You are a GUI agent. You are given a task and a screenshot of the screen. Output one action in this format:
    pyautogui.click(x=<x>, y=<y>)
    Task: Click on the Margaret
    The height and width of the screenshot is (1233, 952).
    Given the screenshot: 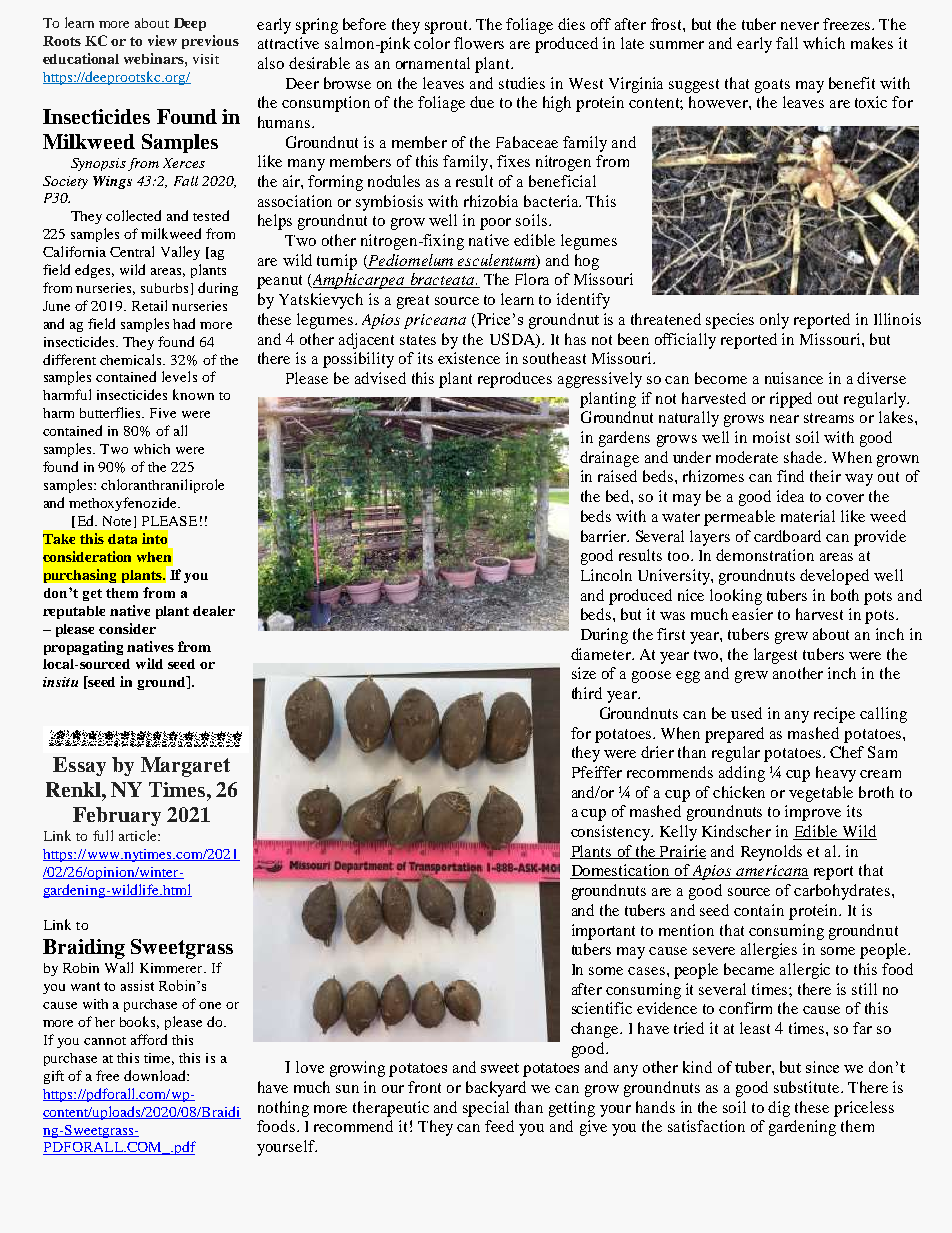 What is the action you would take?
    pyautogui.click(x=185, y=767)
